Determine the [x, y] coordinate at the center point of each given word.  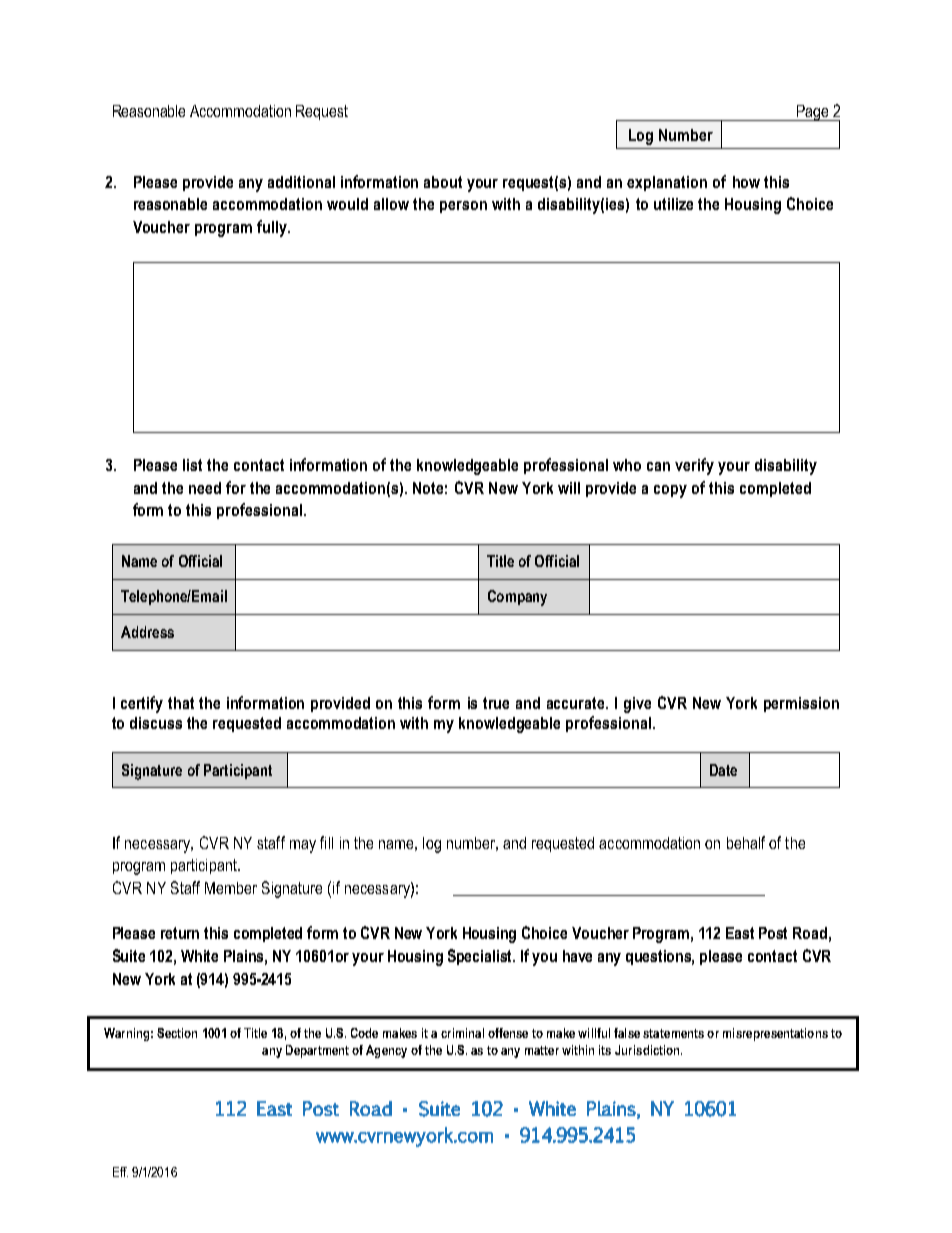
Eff [120, 1172]
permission [801, 704]
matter [542, 1050]
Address [147, 632]
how [746, 182]
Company [517, 598]
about [443, 182]
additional [301, 182]
